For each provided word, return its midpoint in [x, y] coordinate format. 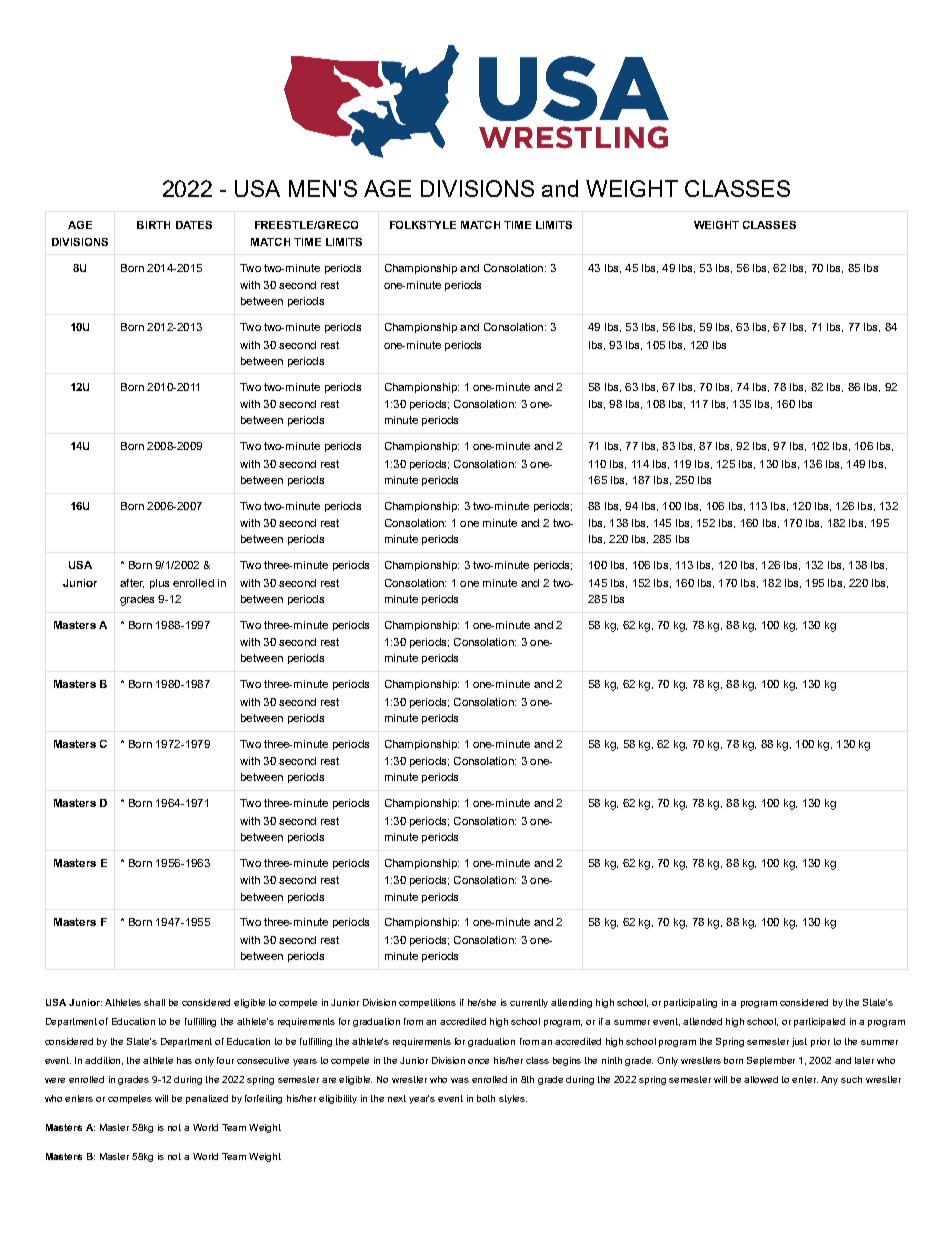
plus [159, 584]
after [132, 583]
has [184, 1060]
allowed [761, 1079]
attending [571, 1003]
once [478, 1061]
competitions [427, 1003]
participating [690, 1003]
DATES [194, 225]
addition [104, 1061]
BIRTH [153, 225]
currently [529, 1003]
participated [819, 1022]
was [460, 1080]
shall [154, 1002]
